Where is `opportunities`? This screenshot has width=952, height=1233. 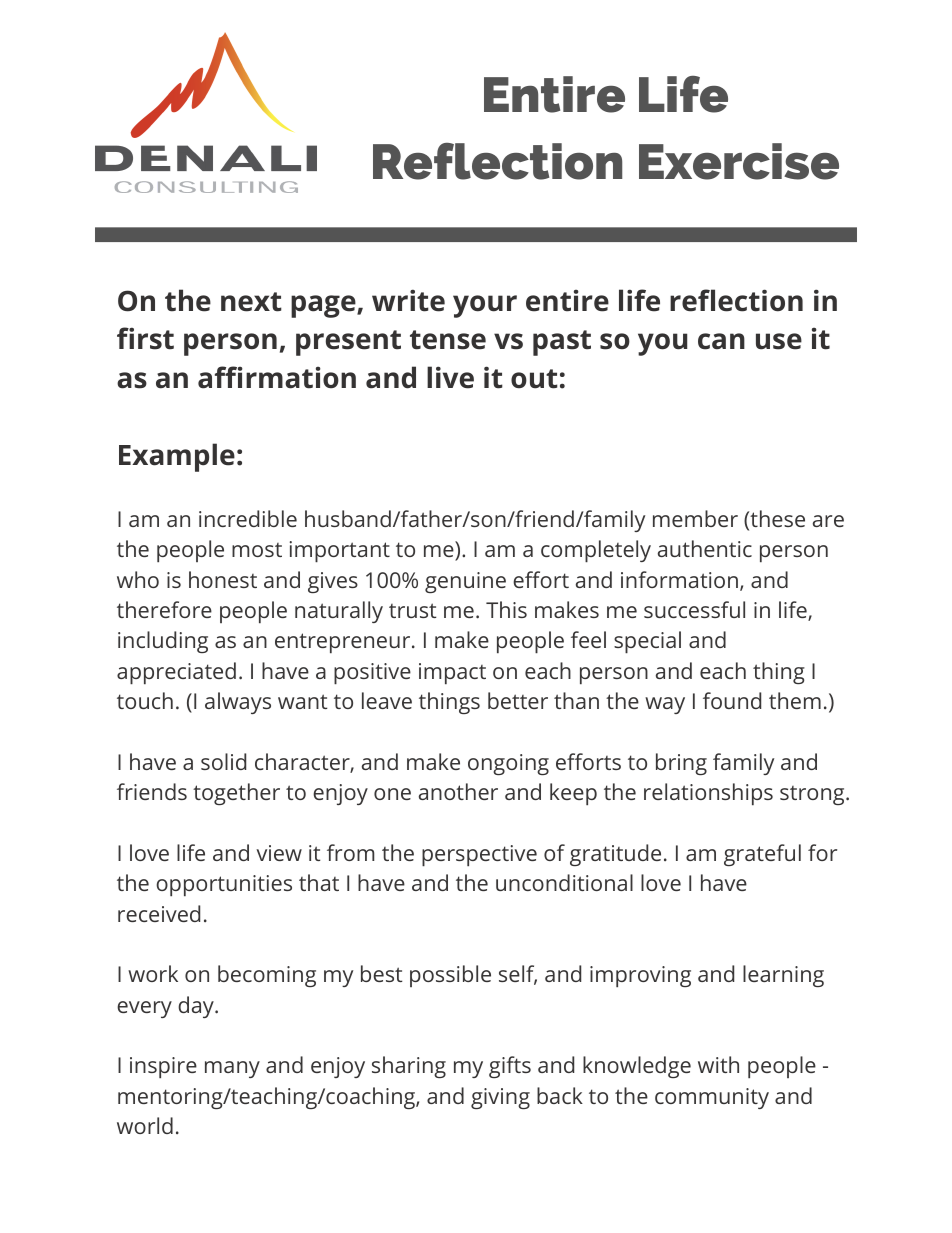 opportunities is located at coordinates (224, 886).
